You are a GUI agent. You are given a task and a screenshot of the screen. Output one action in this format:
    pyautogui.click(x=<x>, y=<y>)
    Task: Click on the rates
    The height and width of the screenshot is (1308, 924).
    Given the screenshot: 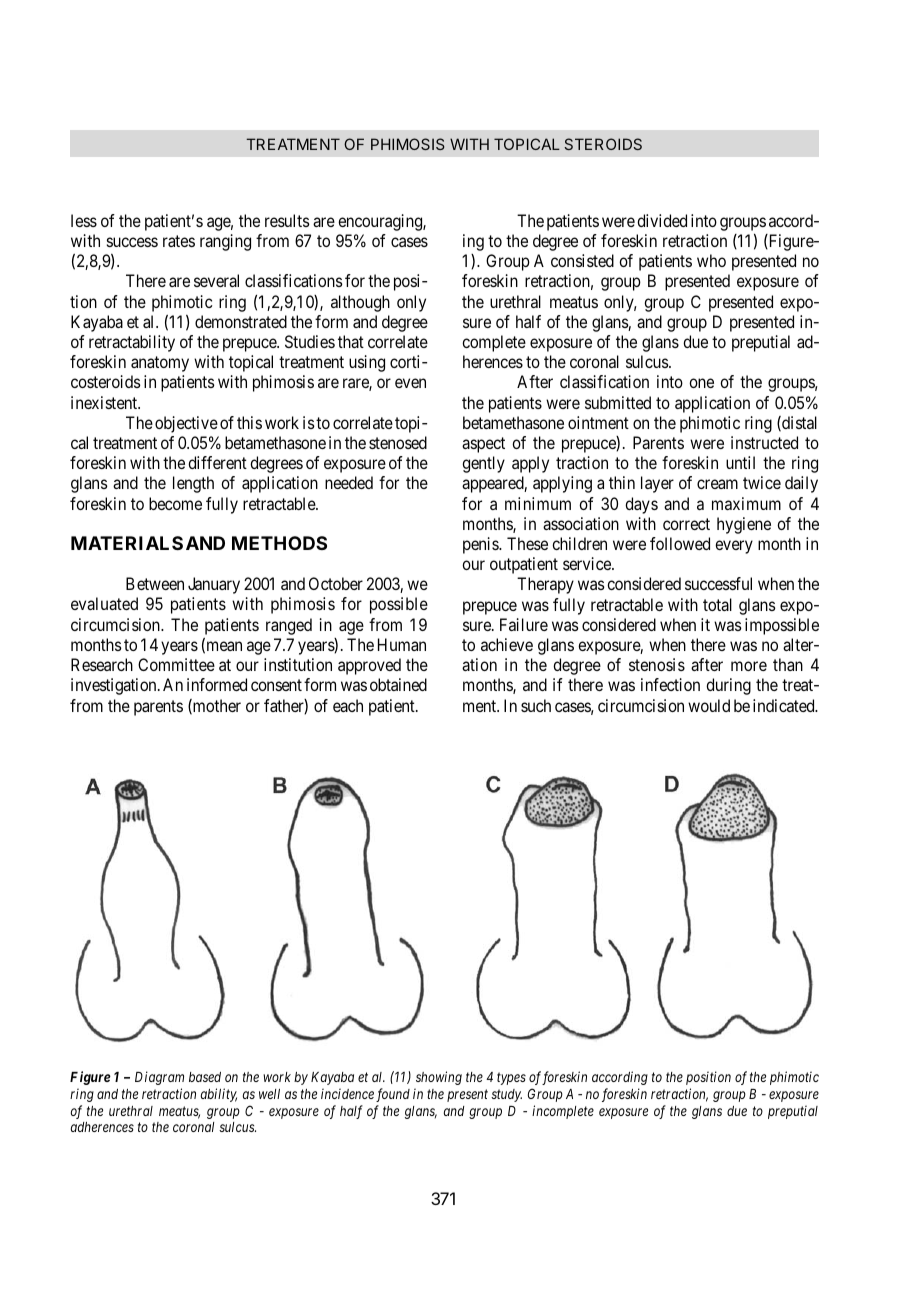 What is the action you would take?
    pyautogui.click(x=179, y=241)
